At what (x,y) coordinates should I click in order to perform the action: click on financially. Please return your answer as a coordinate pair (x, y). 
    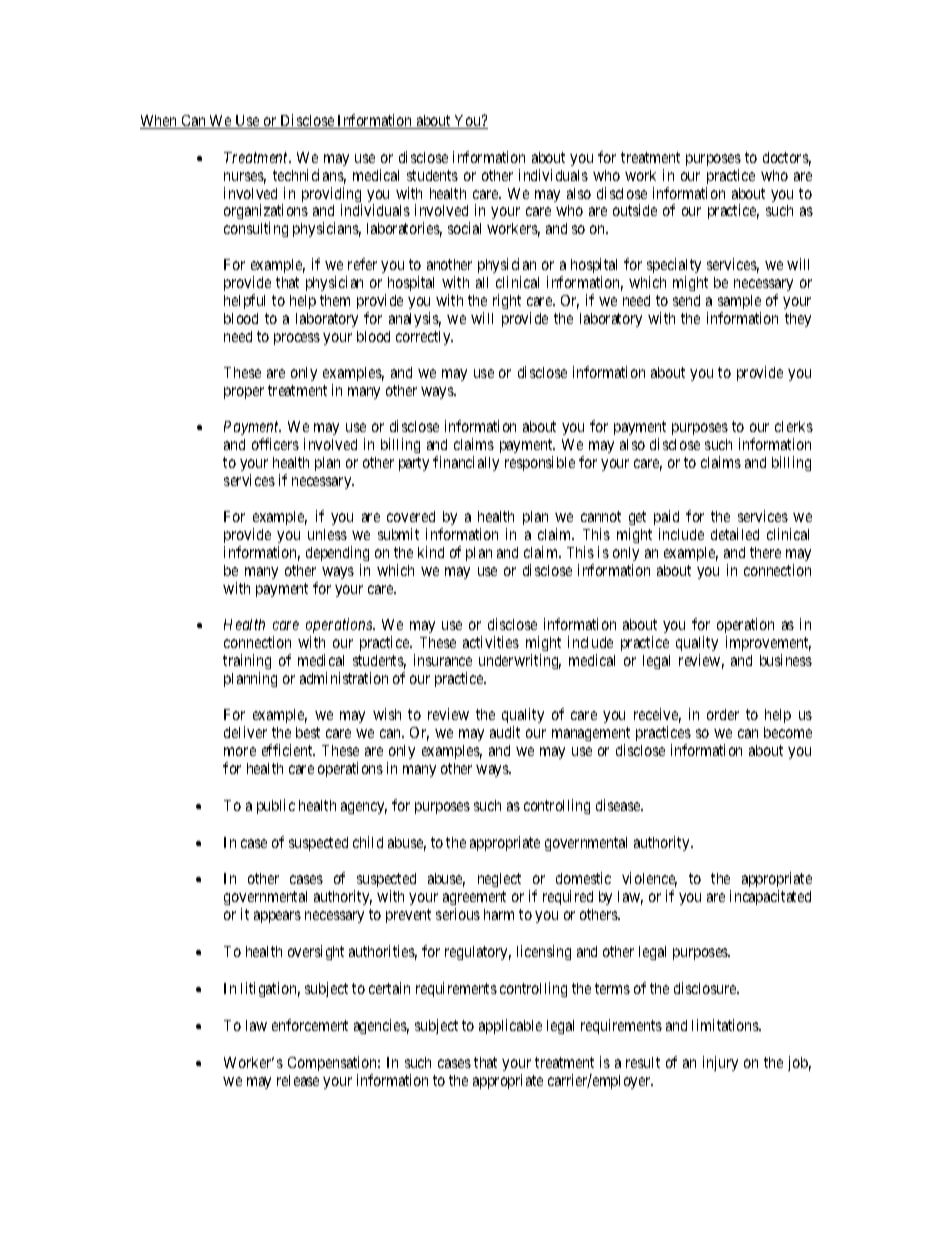
    Looking at the image, I should click on (466, 463).
